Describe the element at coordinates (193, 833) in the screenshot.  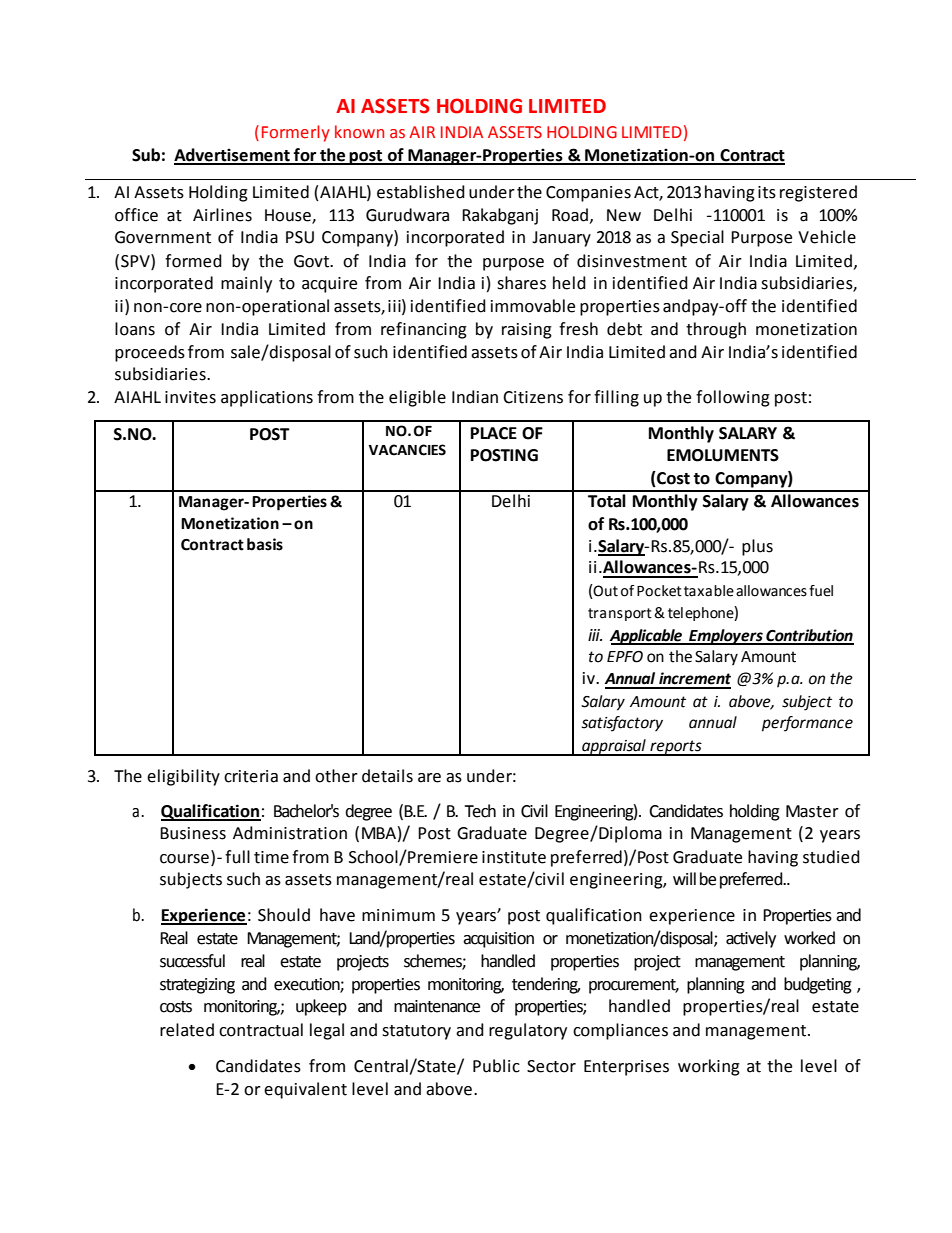
I see `Business` at that location.
